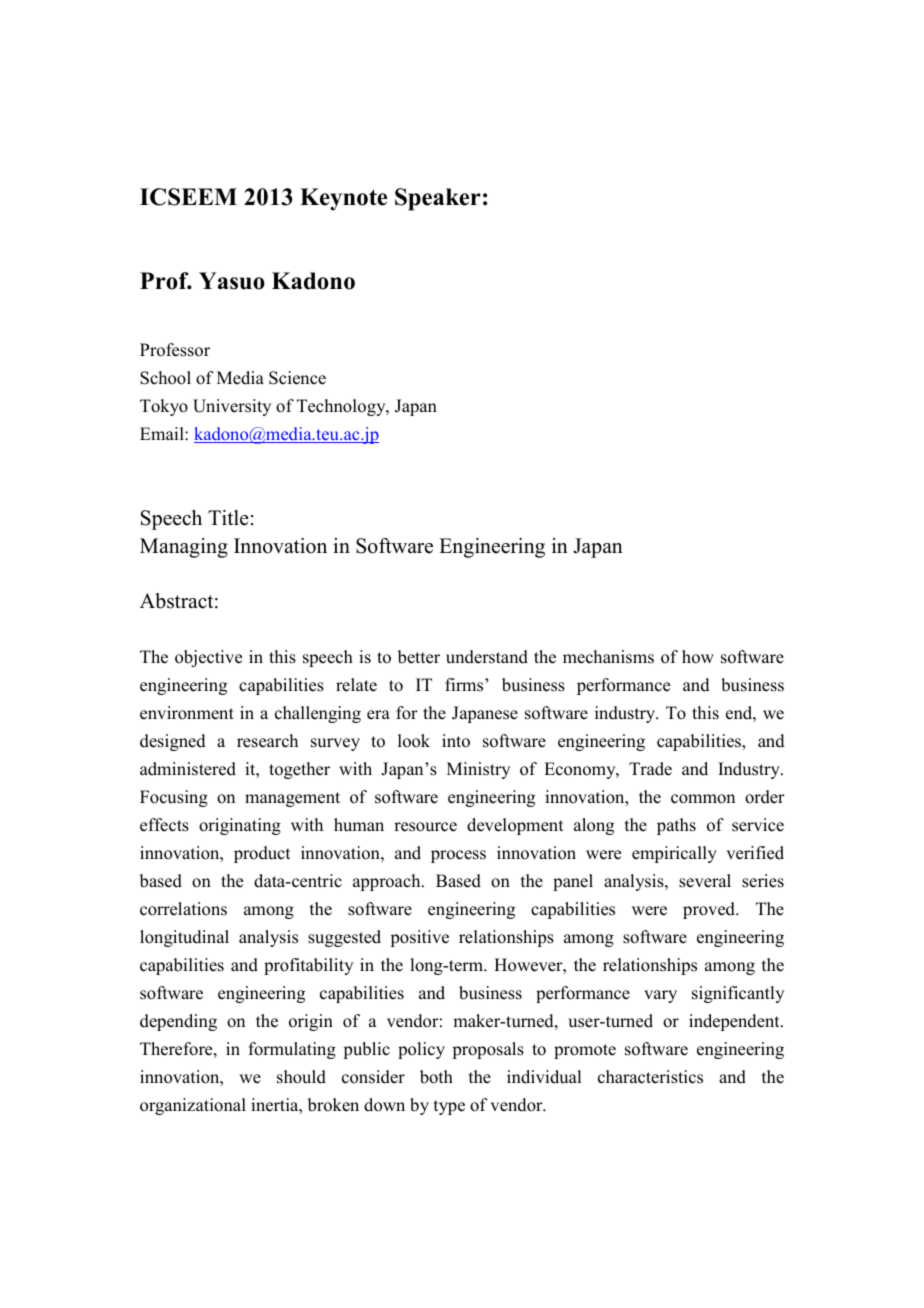 The height and width of the image is (1308, 924). What do you see at coordinates (703, 799) in the image?
I see `common` at bounding box center [703, 799].
